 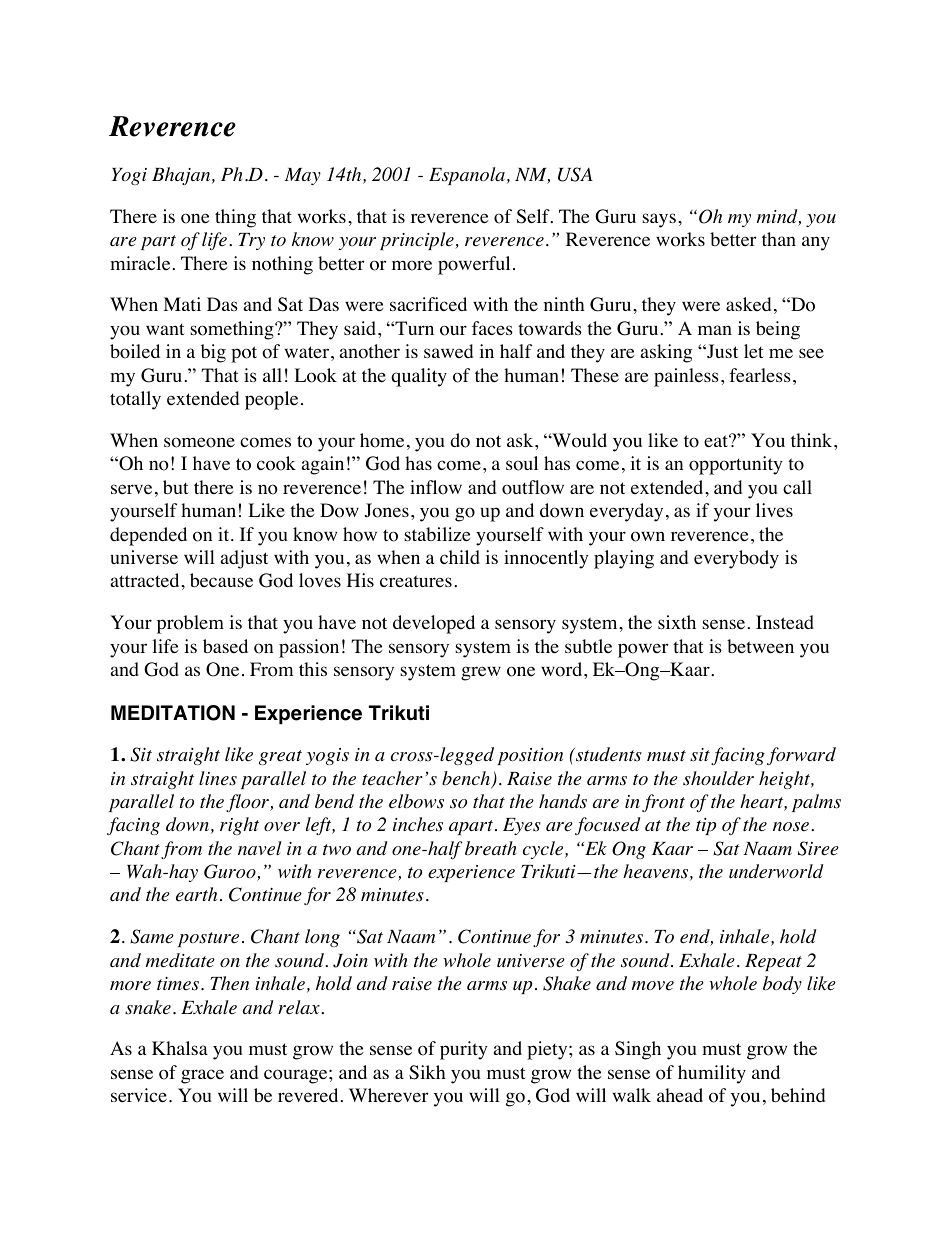 I want to click on soul, so click(x=522, y=463).
